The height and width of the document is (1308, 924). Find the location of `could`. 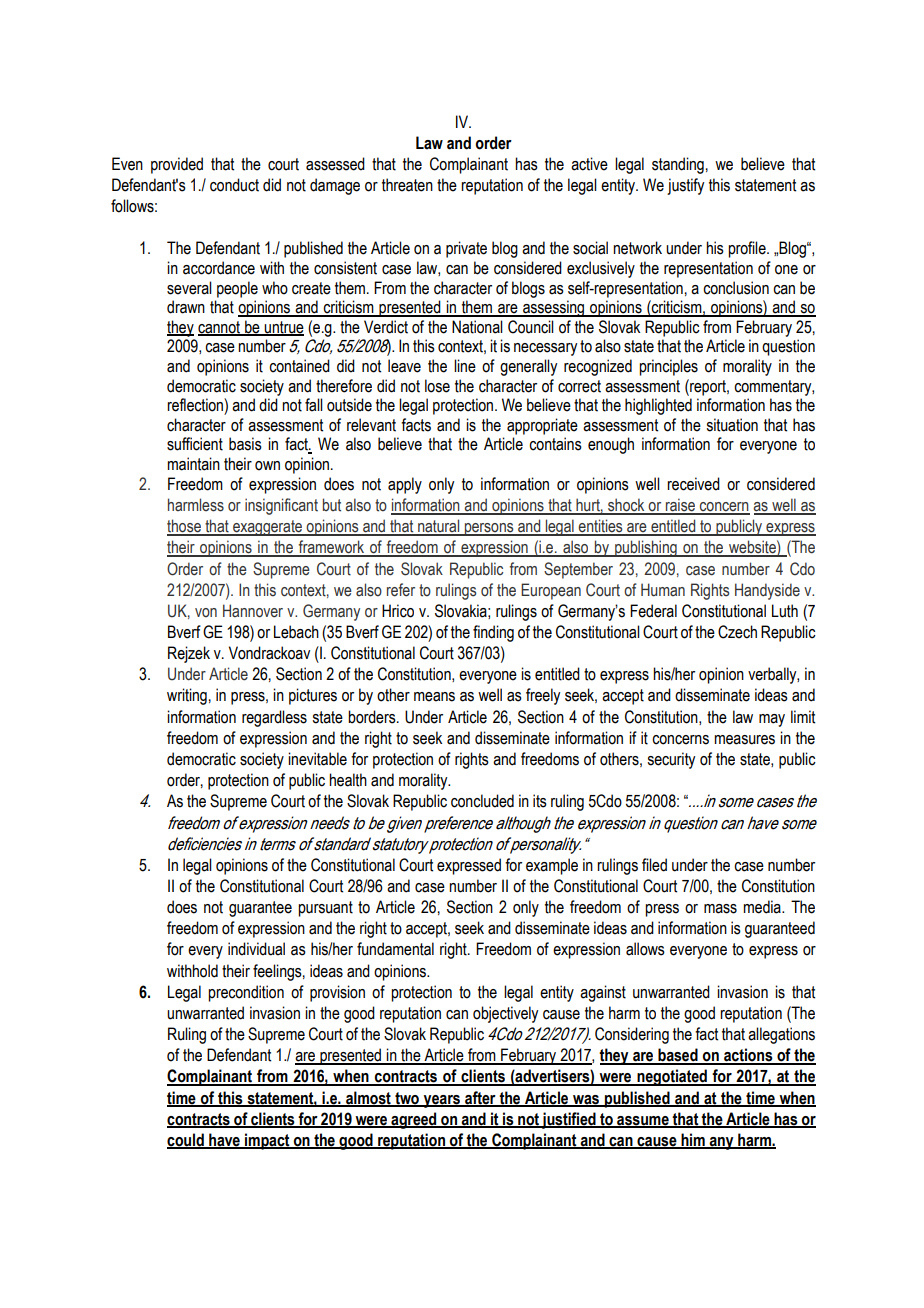

could is located at coordinates (186, 1140).
